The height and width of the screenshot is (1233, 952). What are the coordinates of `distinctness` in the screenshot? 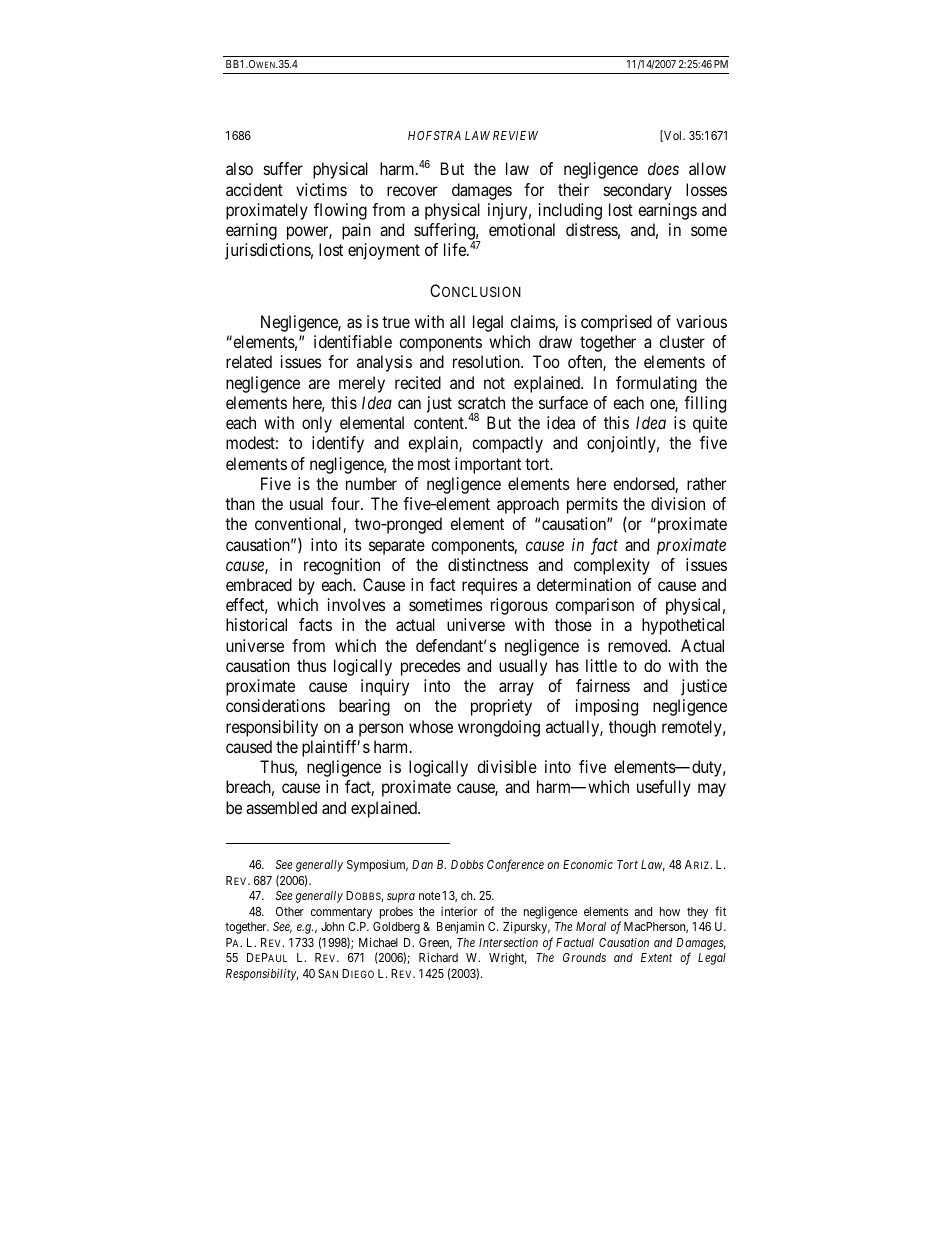 It's located at (488, 564).
